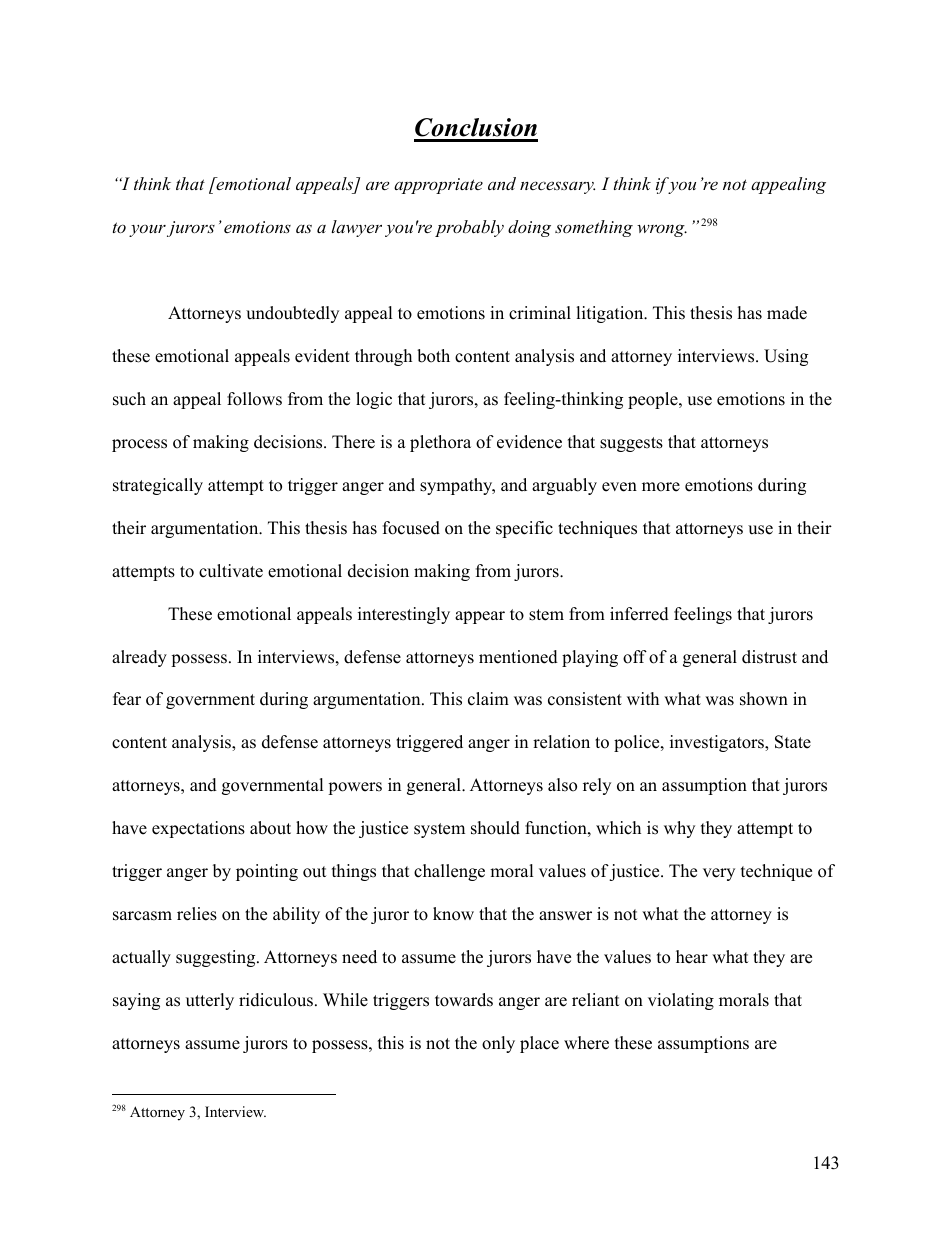 The width and height of the screenshot is (952, 1233). I want to click on probably, so click(469, 228).
